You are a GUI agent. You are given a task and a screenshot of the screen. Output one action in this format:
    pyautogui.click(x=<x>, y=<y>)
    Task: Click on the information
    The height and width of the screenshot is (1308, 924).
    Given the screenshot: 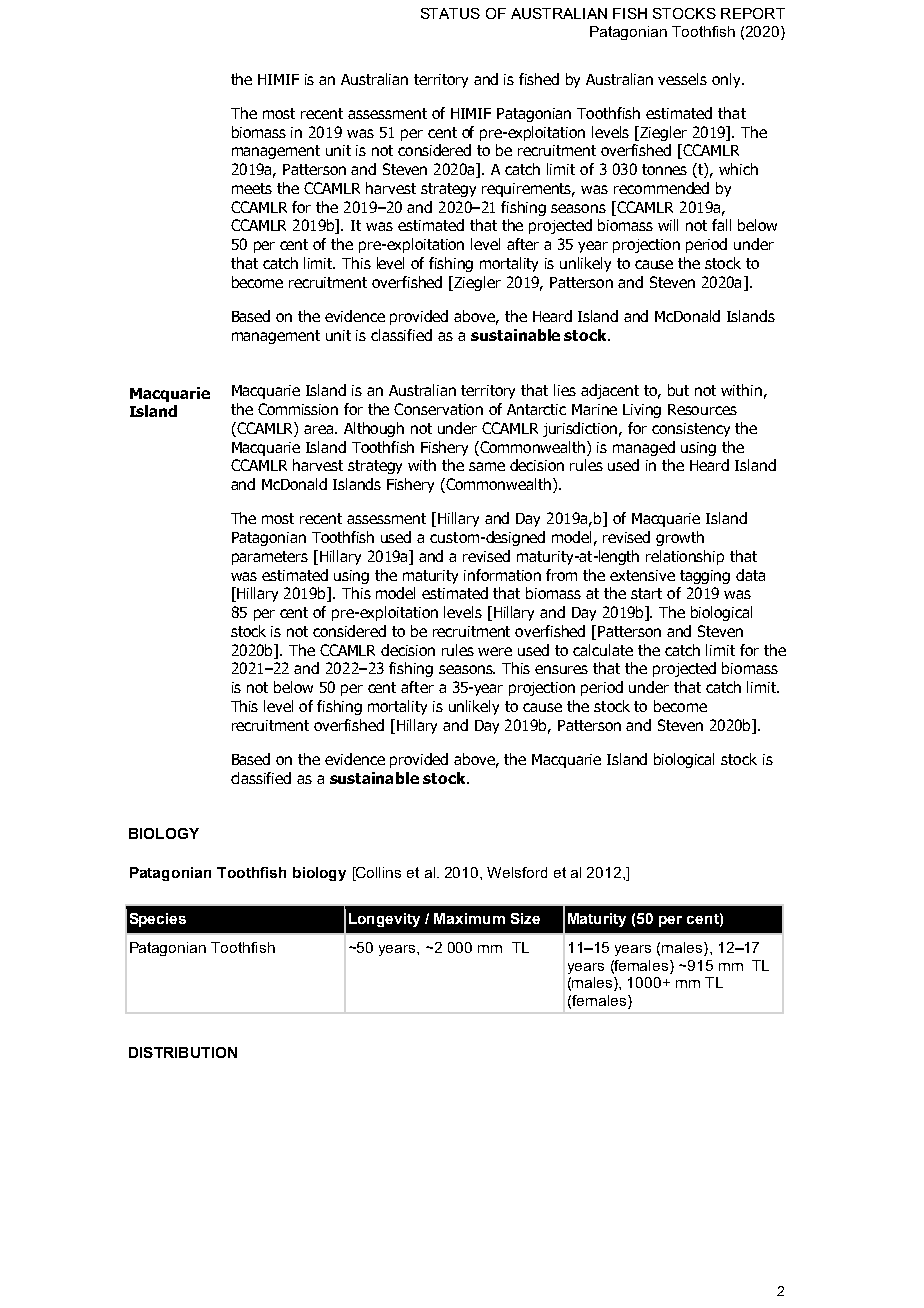 What is the action you would take?
    pyautogui.click(x=502, y=575)
